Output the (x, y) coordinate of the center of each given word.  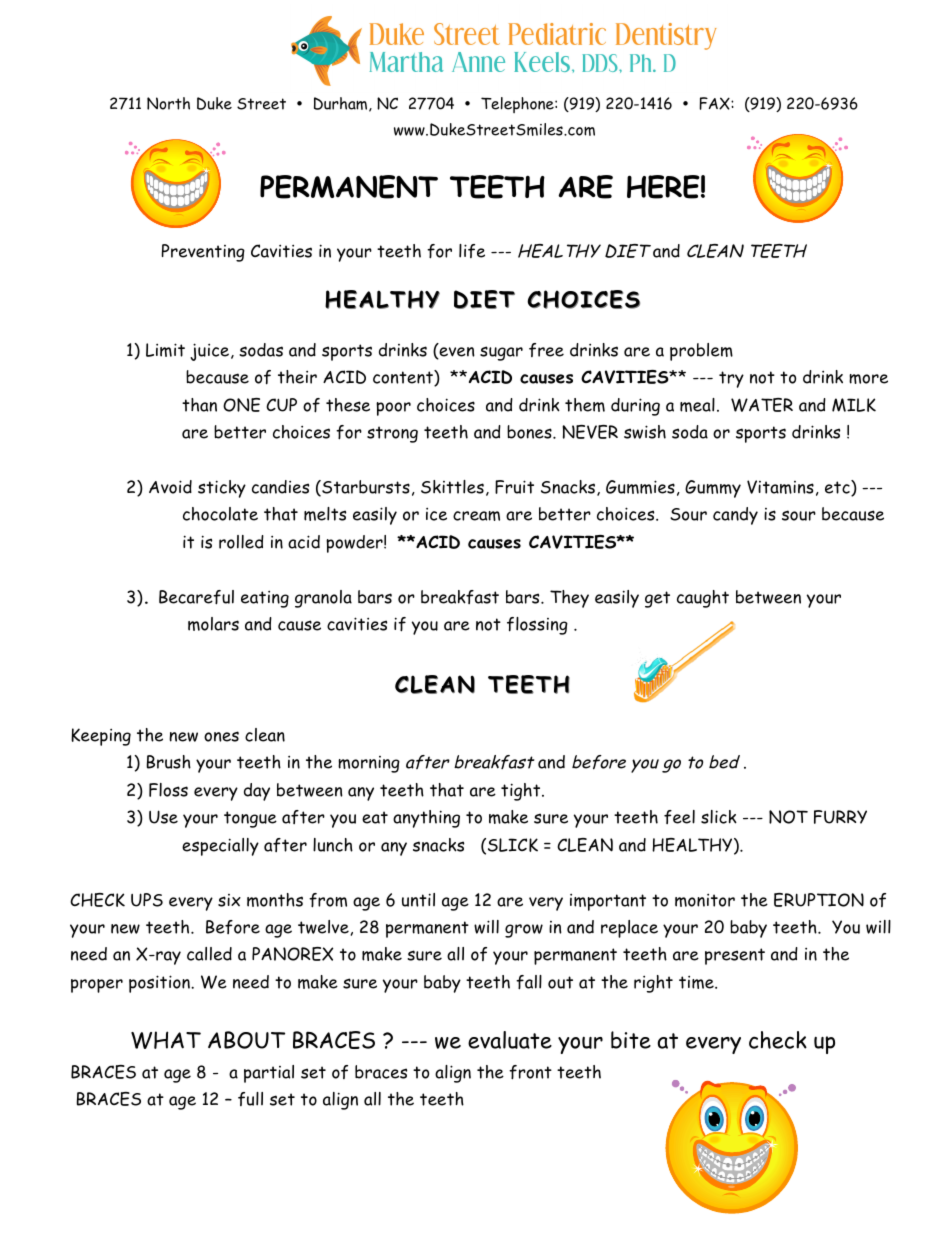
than (199, 405)
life (472, 251)
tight (522, 792)
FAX (715, 103)
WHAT (166, 1040)
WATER (762, 405)
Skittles (452, 487)
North (168, 103)
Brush (169, 762)
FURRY (840, 817)
